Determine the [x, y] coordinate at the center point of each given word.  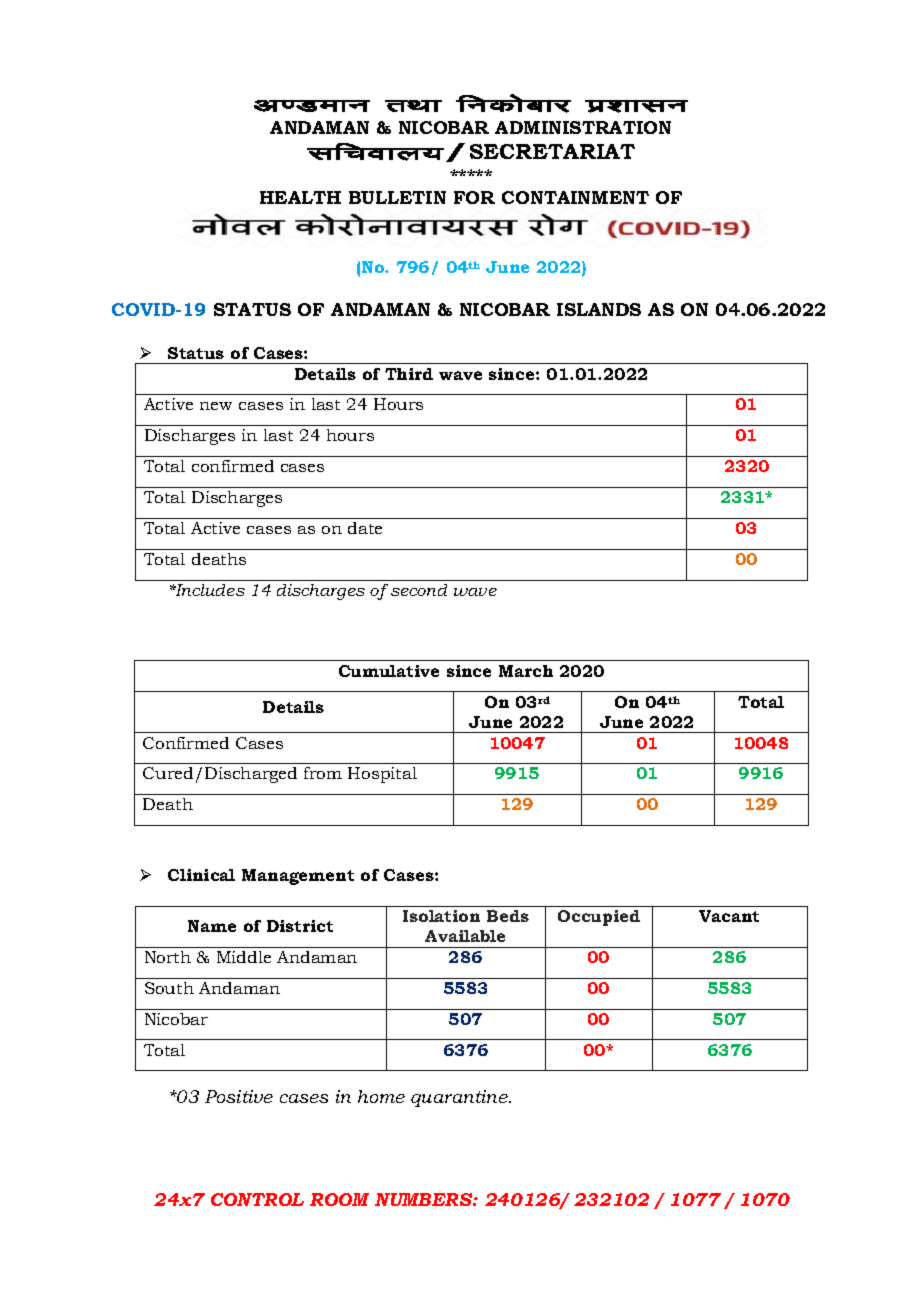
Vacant [729, 916]
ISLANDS [599, 309]
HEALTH [300, 197]
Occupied [599, 918]
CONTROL [257, 1199]
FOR [474, 197]
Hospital [382, 775]
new [216, 406]
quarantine [461, 1098]
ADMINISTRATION [583, 127]
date [365, 528]
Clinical [201, 875]
